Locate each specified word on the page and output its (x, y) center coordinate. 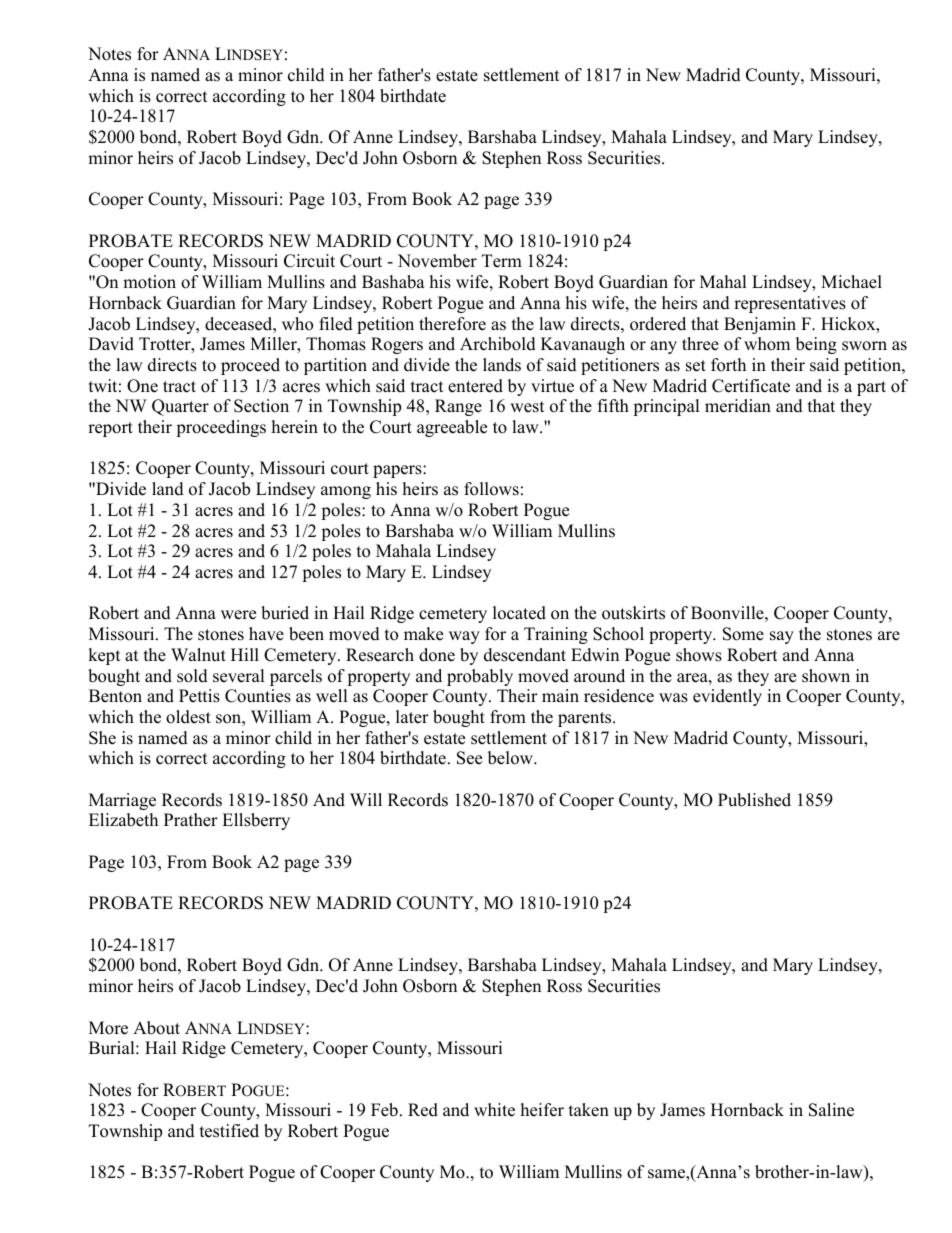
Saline (831, 1110)
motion (149, 282)
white (494, 1110)
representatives (790, 304)
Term (502, 261)
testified (229, 1131)
